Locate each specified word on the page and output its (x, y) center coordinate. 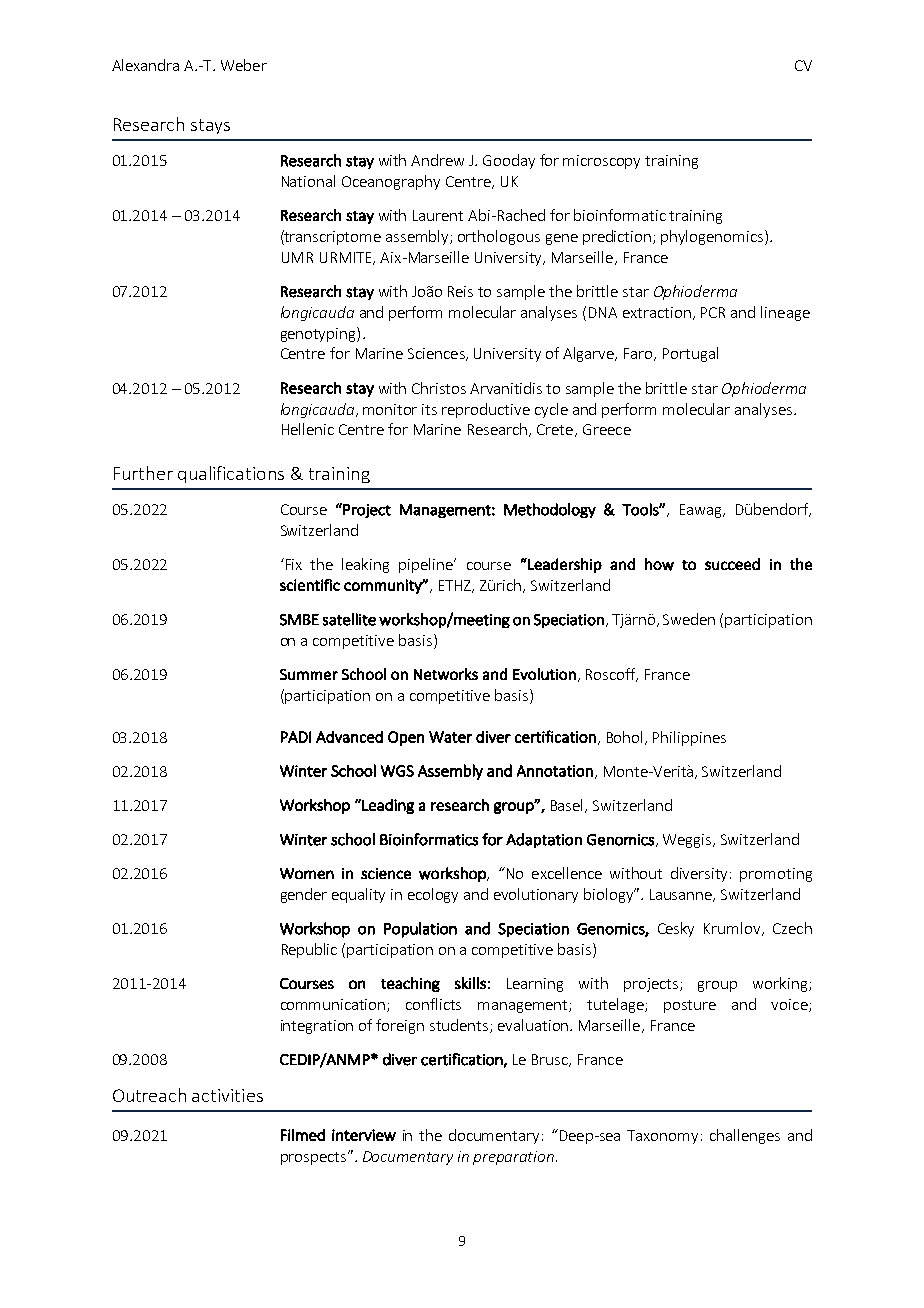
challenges (745, 1136)
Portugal (690, 354)
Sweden (689, 619)
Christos (439, 388)
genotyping (319, 334)
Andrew (437, 160)
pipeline (427, 565)
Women (307, 873)
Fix (292, 564)
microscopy (601, 162)
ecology (433, 895)
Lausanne (682, 895)
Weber (244, 65)
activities (227, 1095)
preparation (513, 1158)
